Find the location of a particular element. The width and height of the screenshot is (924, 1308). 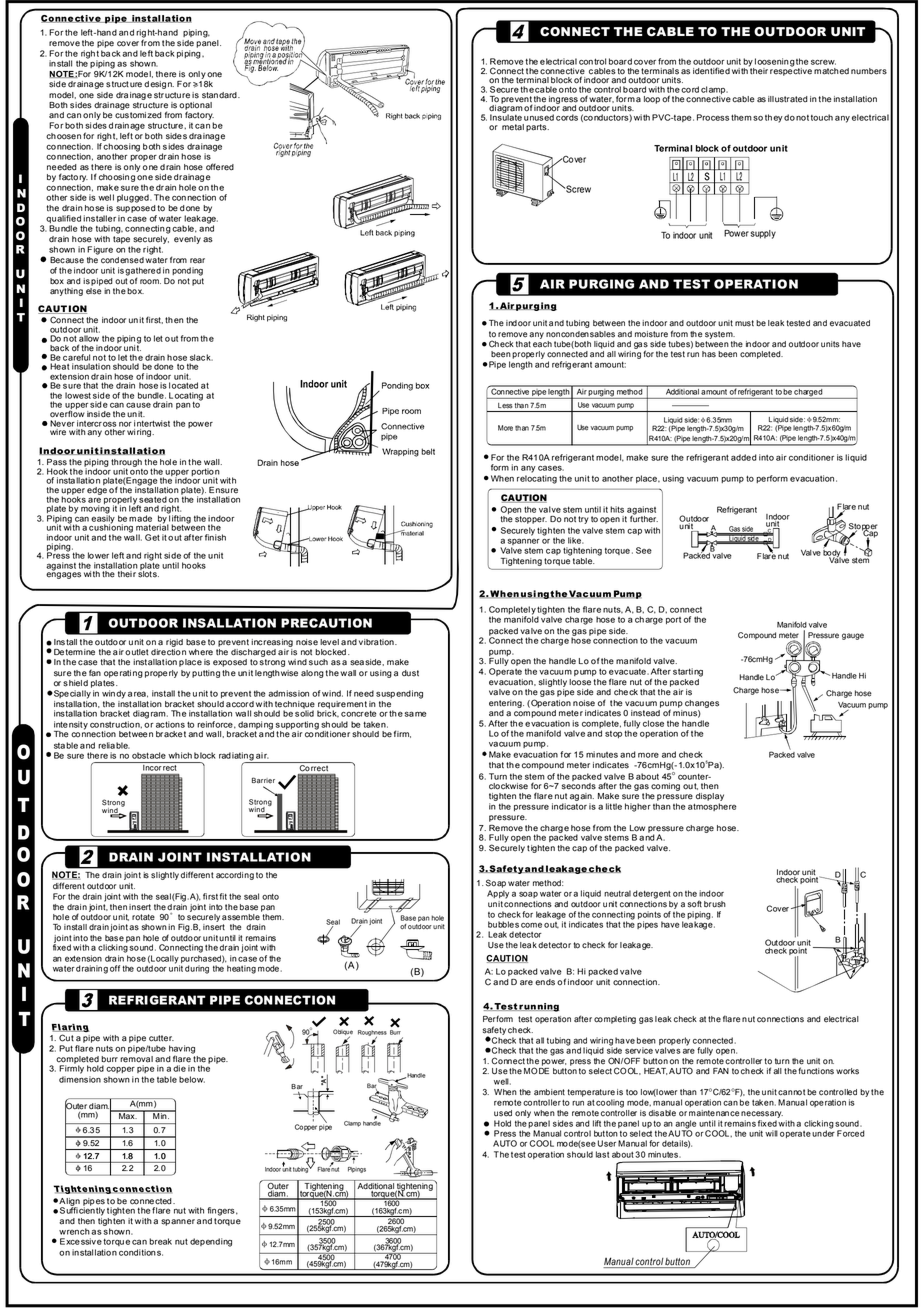

Insulate is located at coordinates (506, 116).
